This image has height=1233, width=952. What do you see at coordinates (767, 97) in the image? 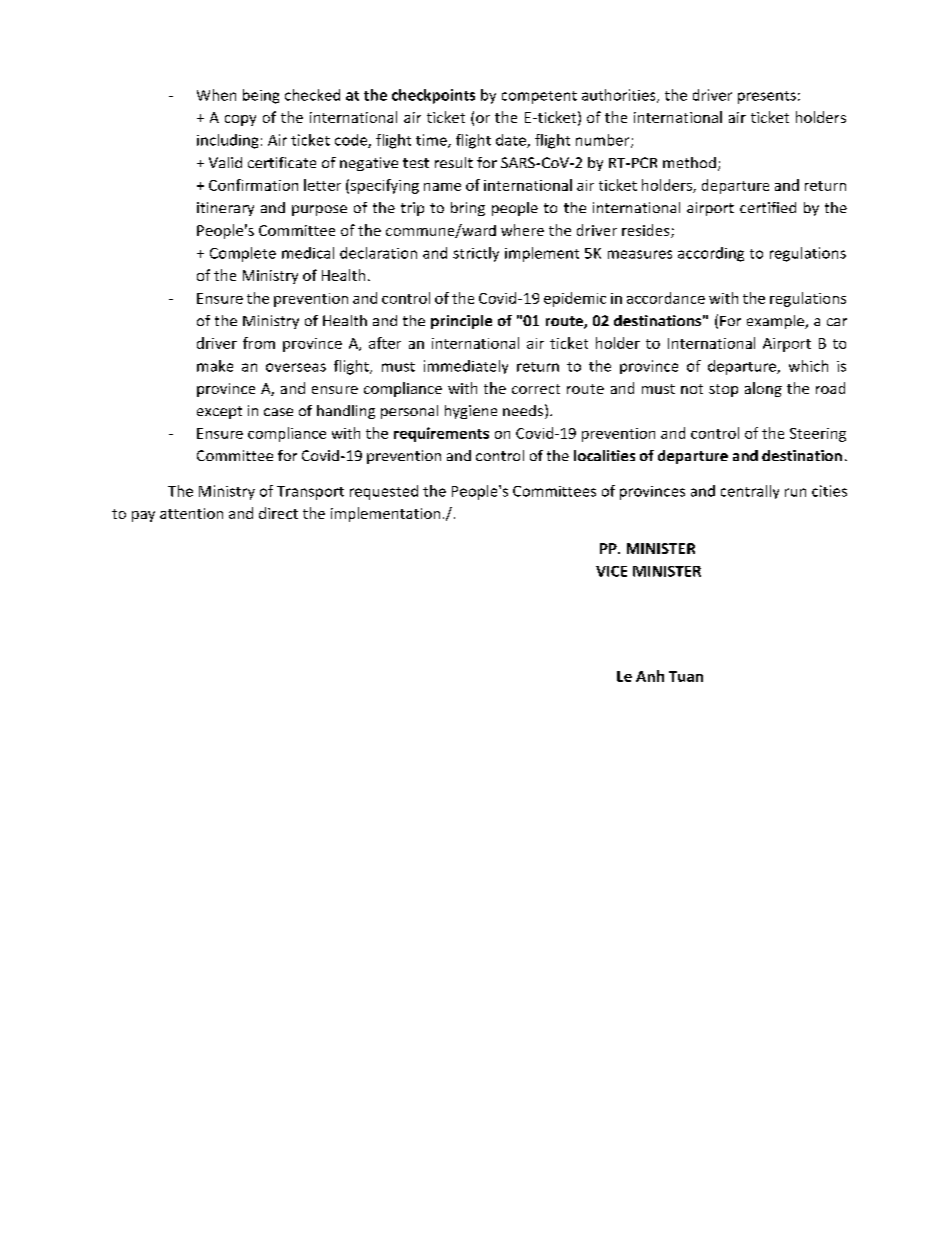
I see `presents` at bounding box center [767, 97].
